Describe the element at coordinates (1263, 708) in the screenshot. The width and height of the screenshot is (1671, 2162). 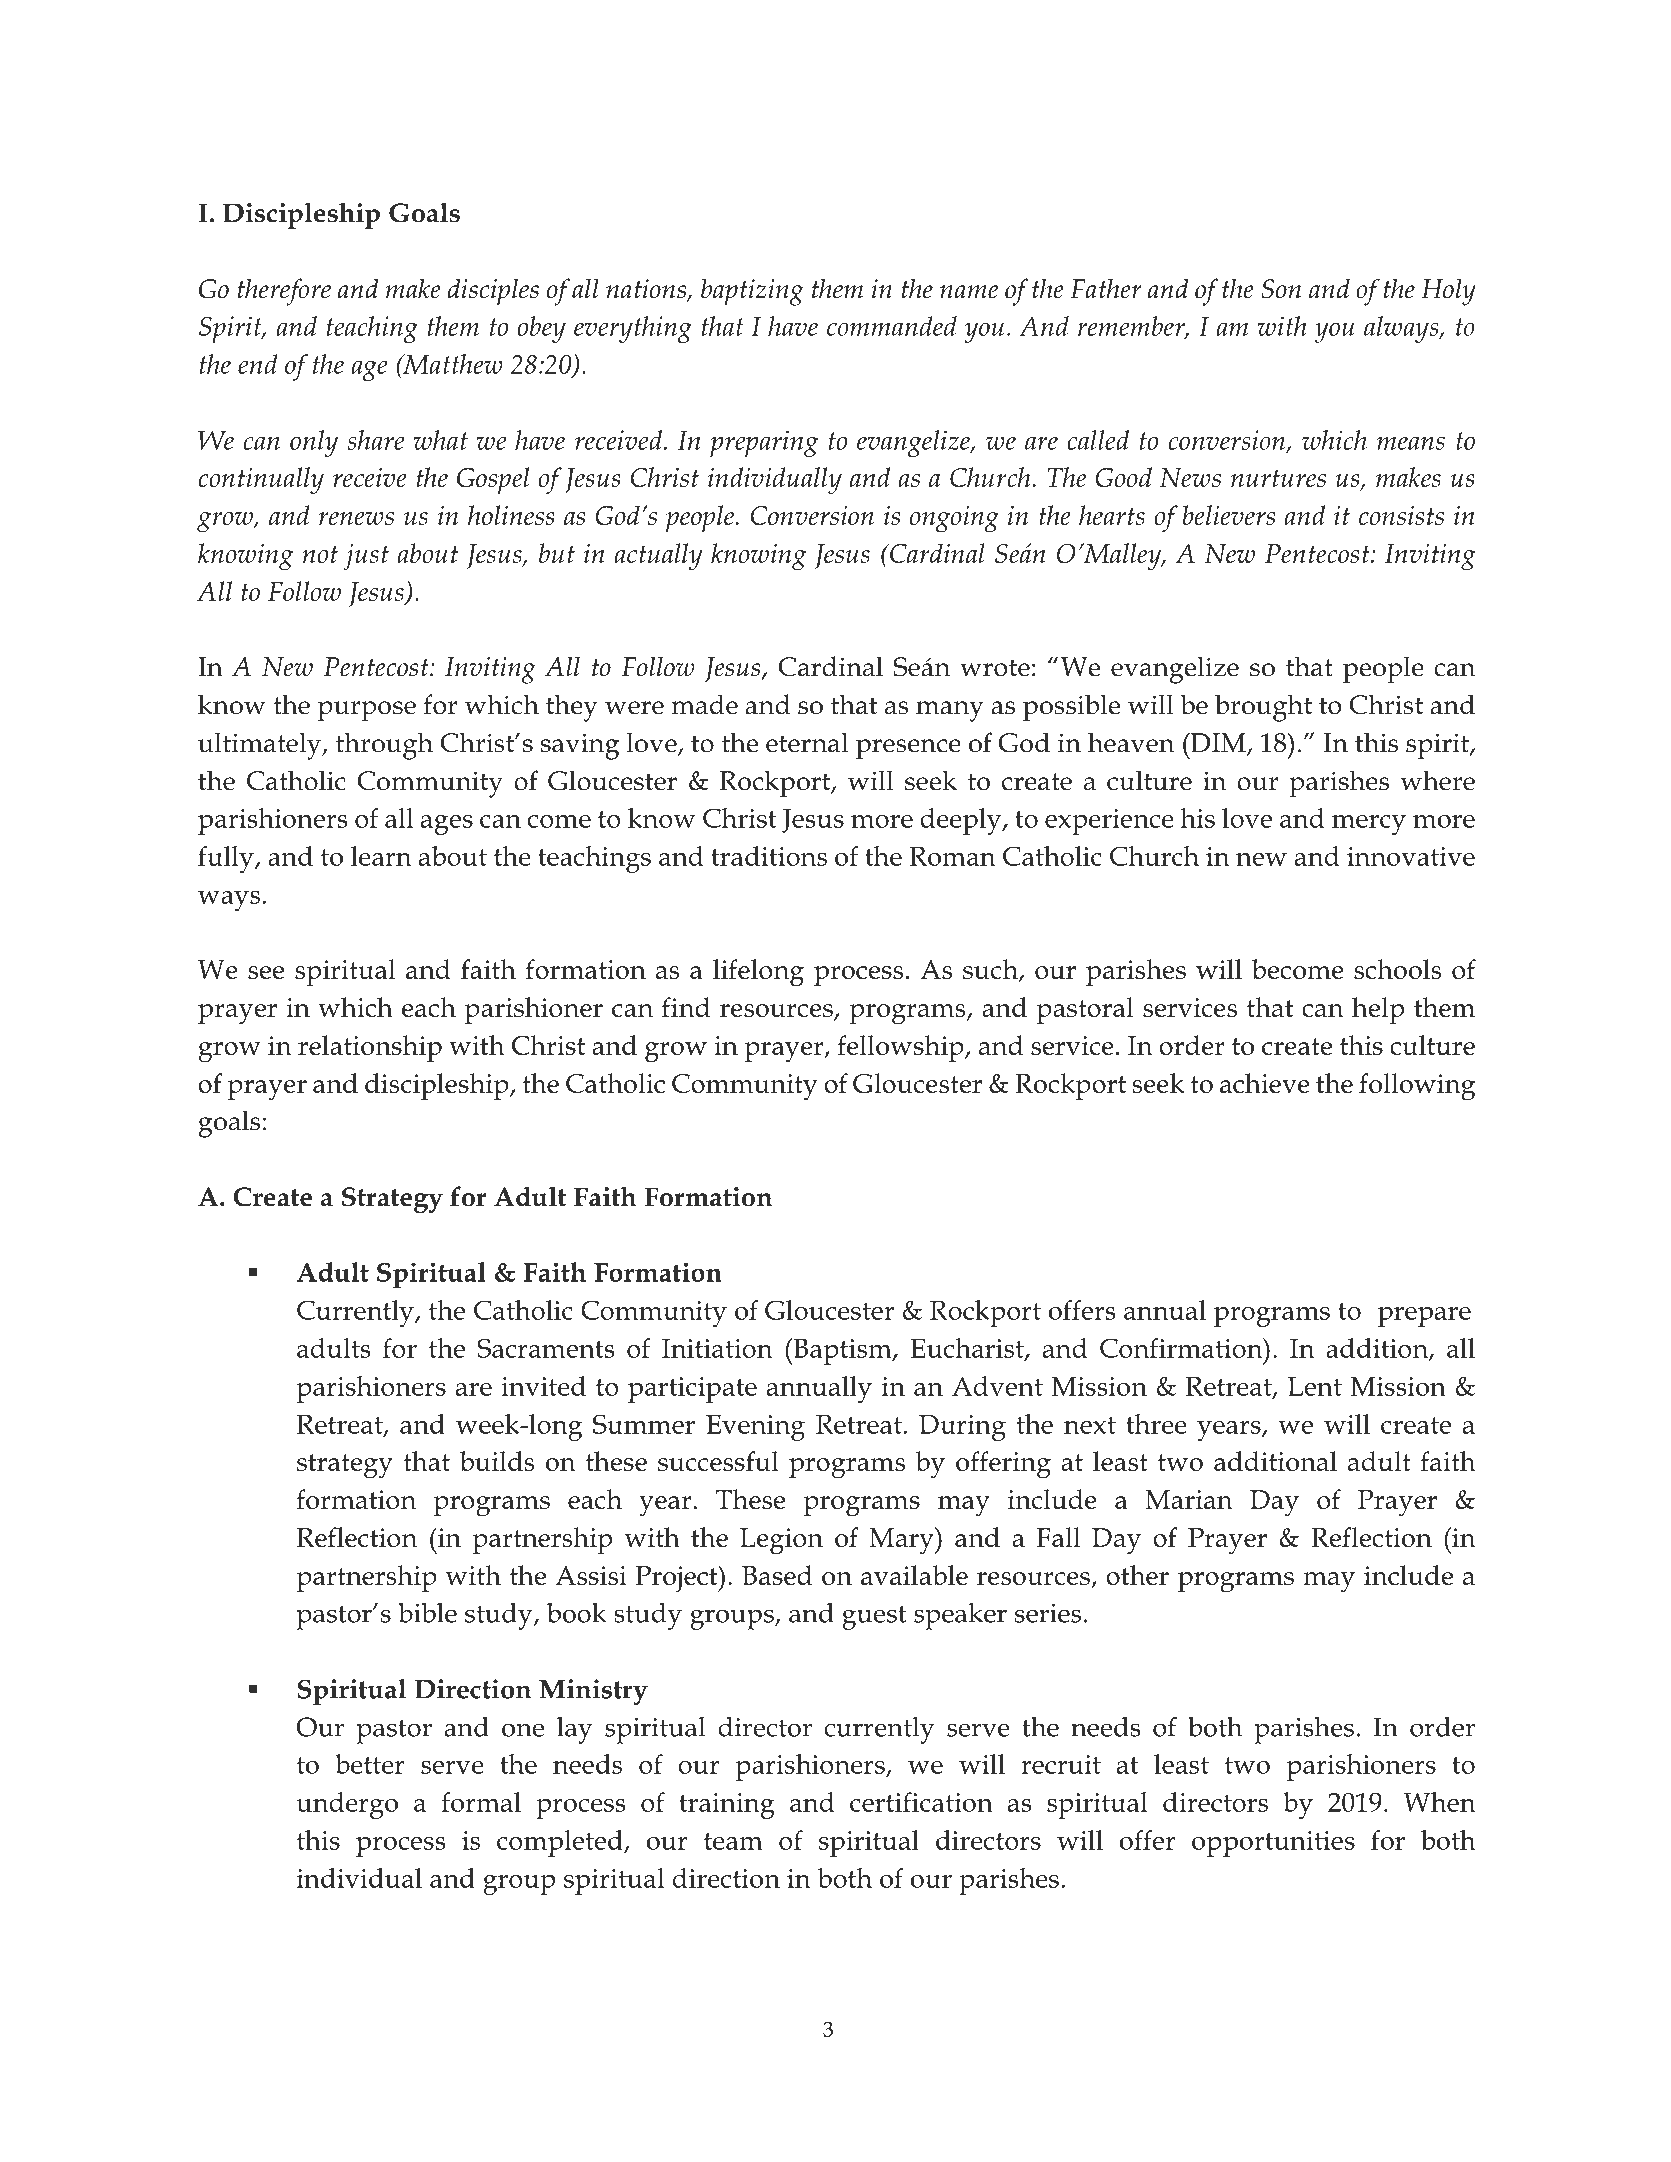
I see `brought` at that location.
